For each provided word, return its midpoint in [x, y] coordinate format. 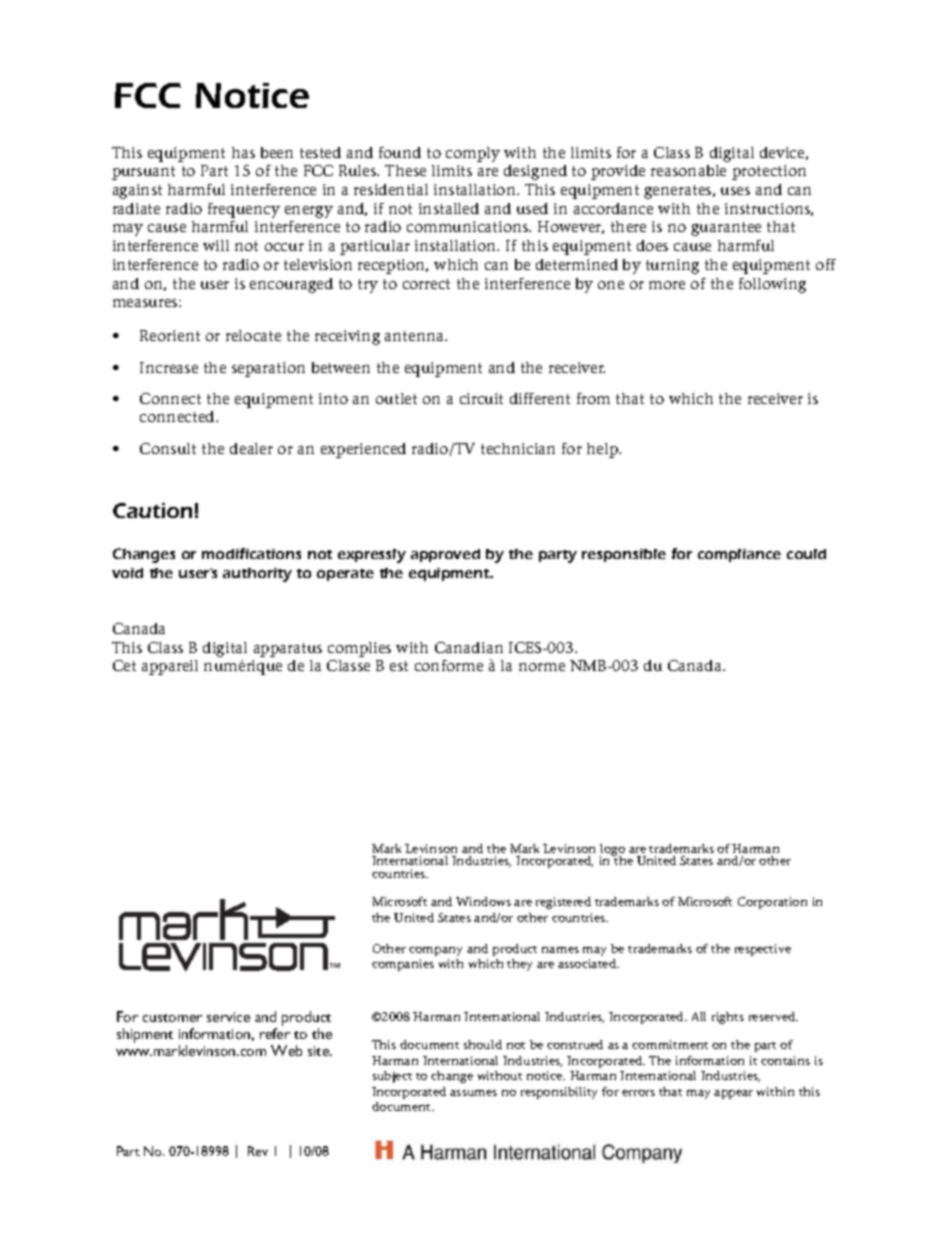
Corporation [772, 903]
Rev [258, 1151]
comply [473, 154]
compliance [739, 555]
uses [735, 191]
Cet [124, 665]
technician [518, 448]
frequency [244, 210]
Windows [483, 901]
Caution [152, 510]
